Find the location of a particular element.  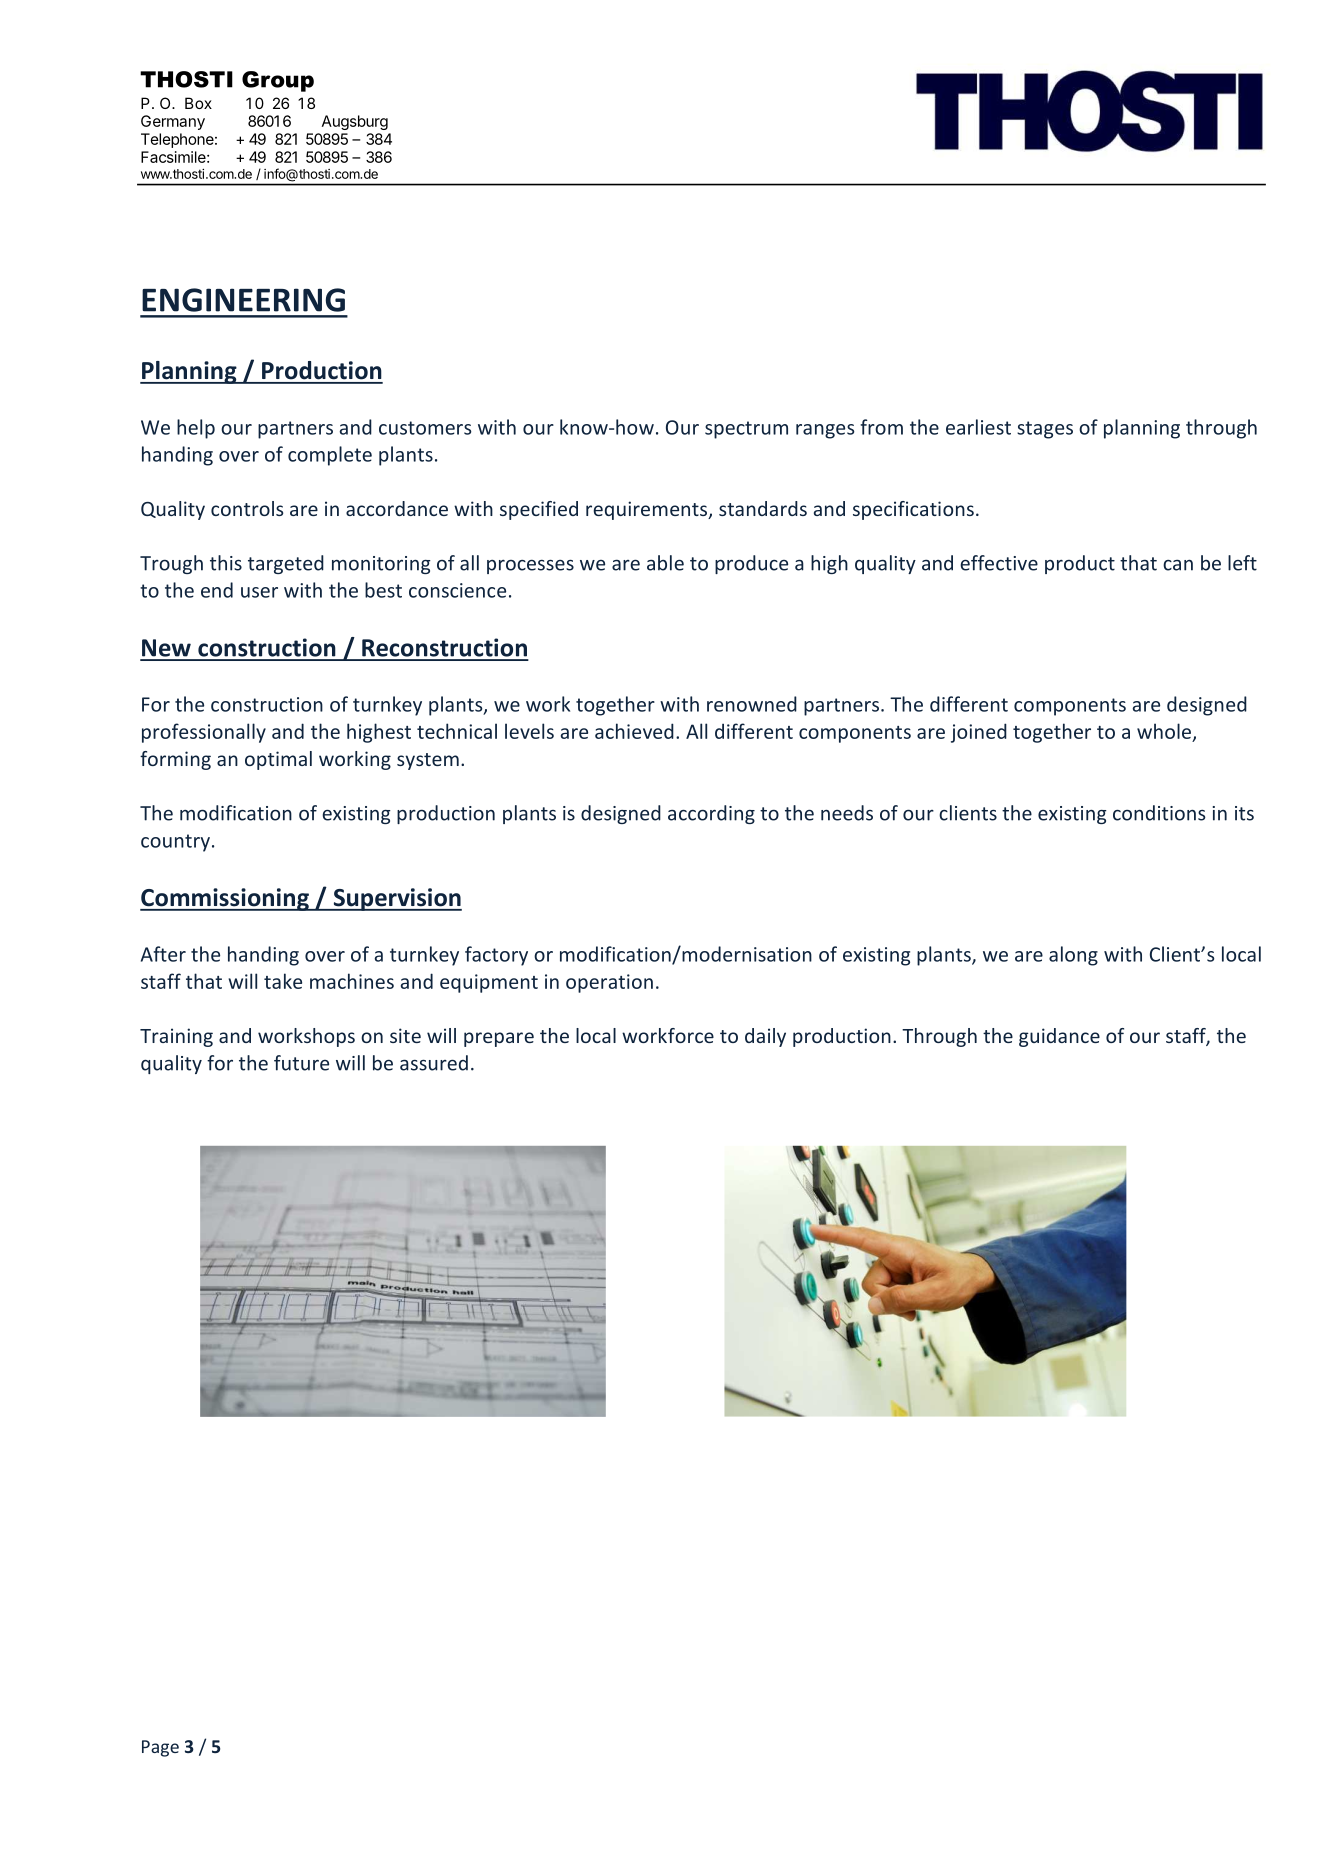

stages is located at coordinates (1045, 430).
